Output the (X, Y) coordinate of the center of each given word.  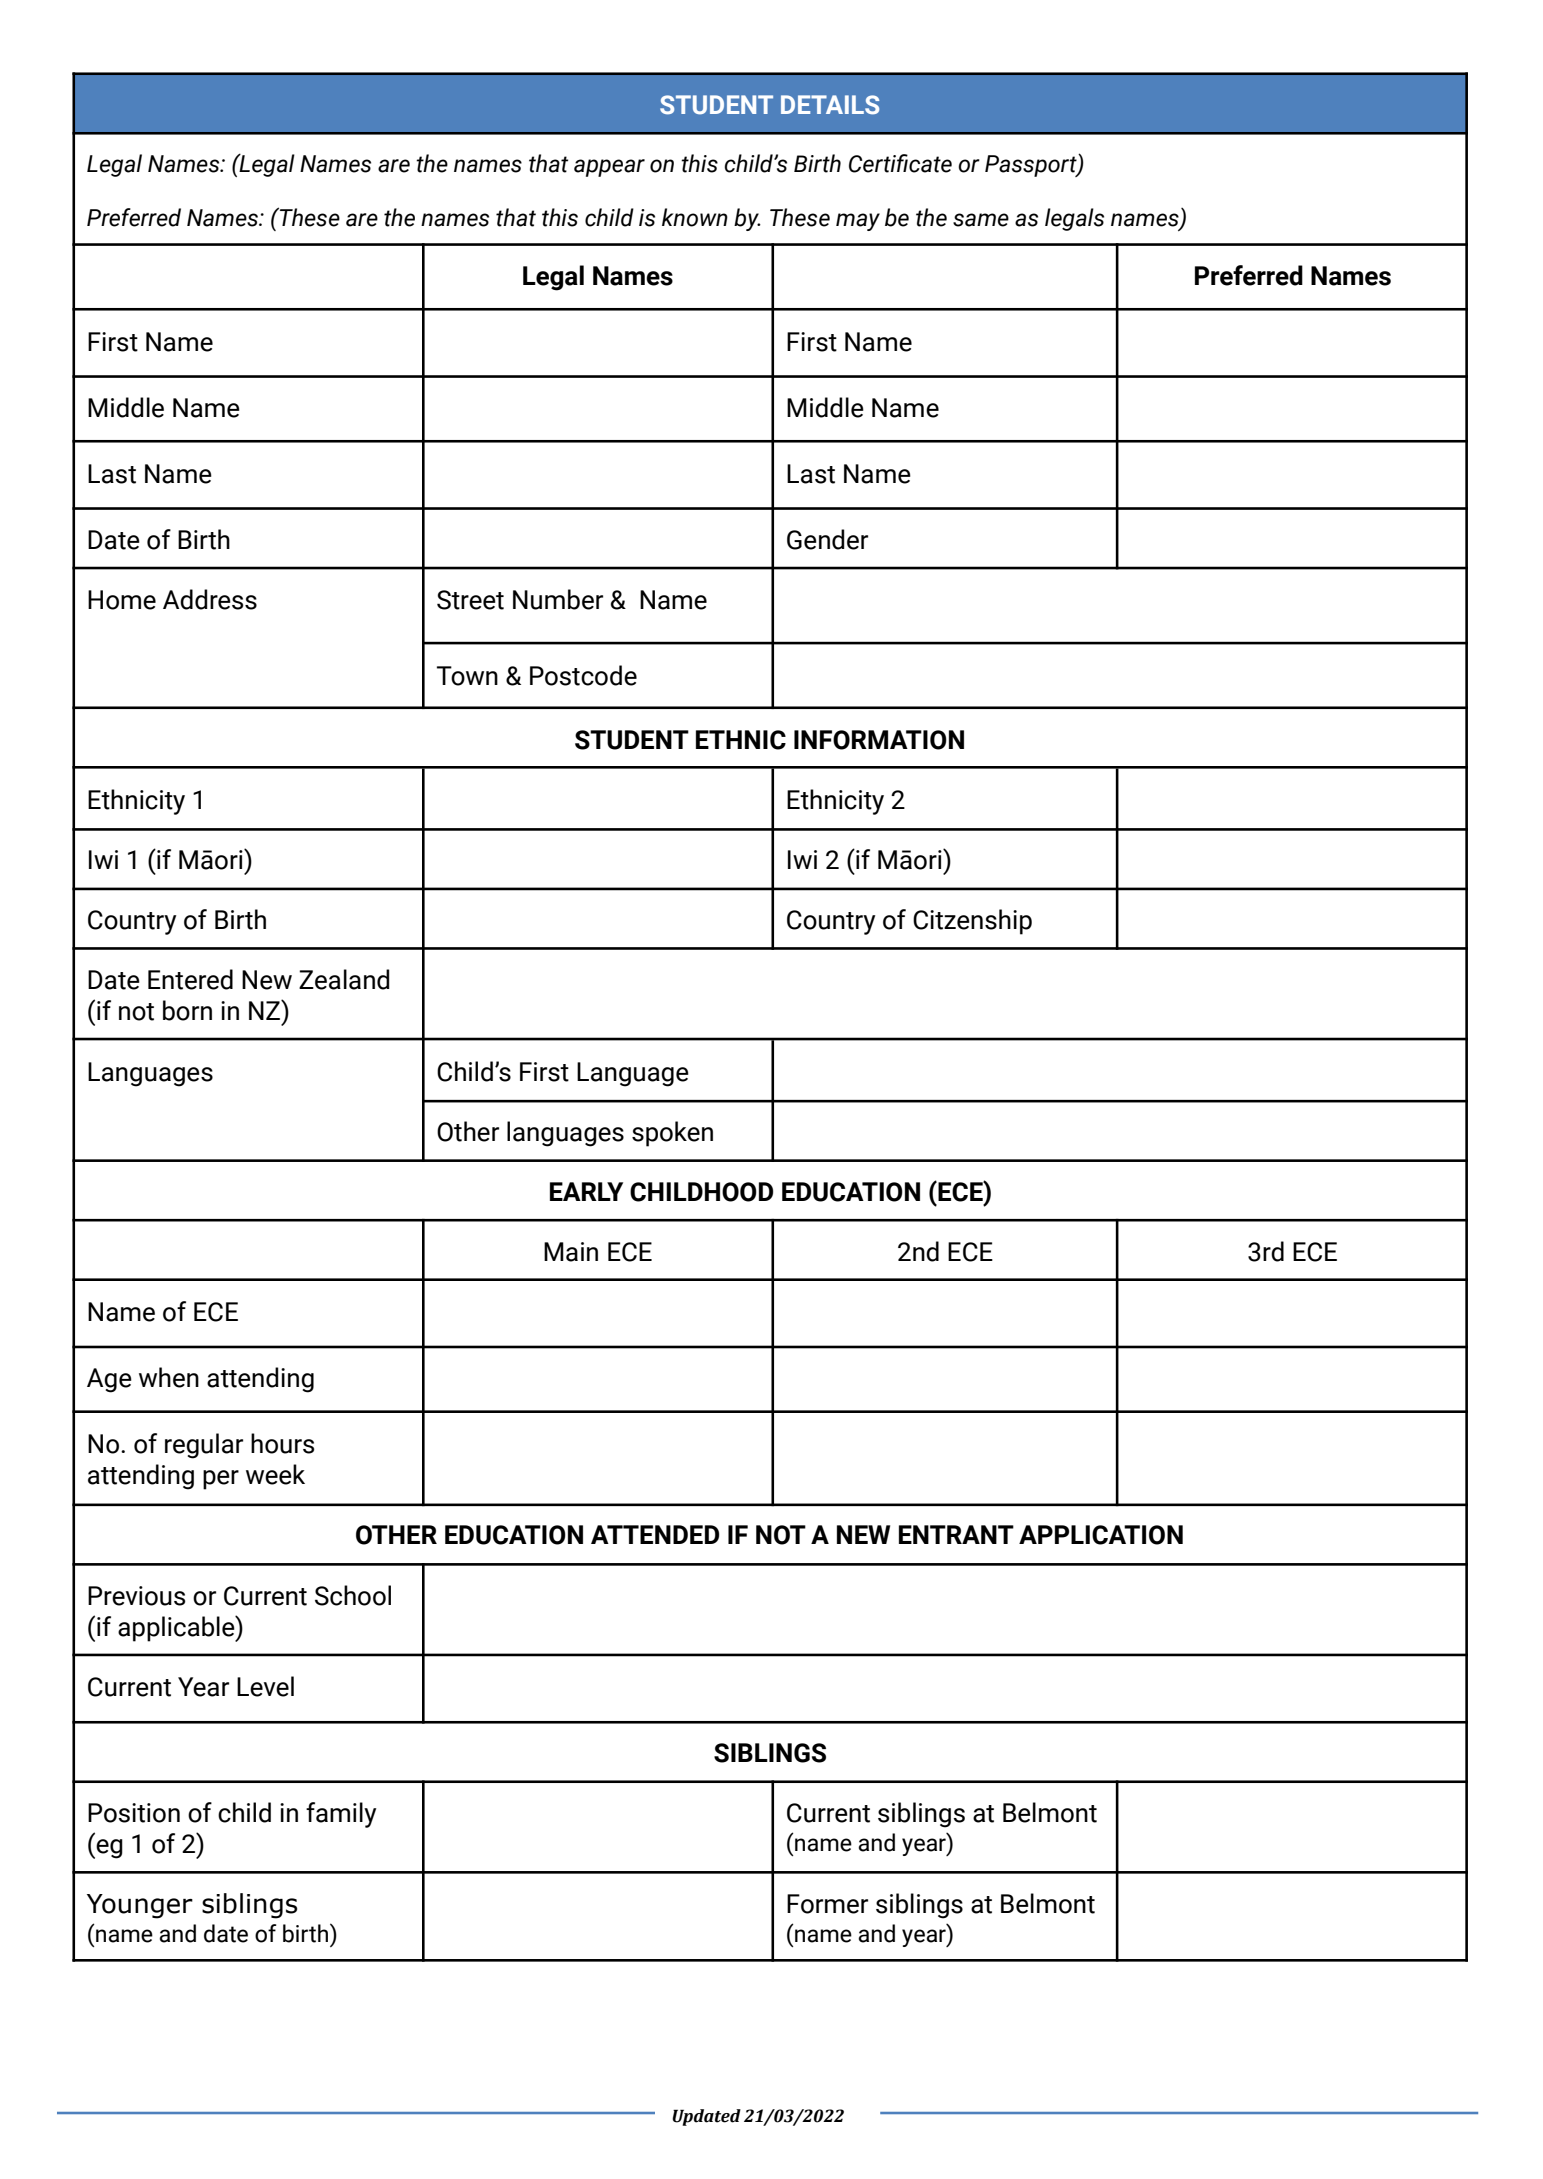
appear (609, 168)
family (341, 1815)
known (695, 217)
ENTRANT (956, 1534)
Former (827, 1904)
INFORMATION (879, 740)
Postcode (583, 675)
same (981, 220)
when (169, 1377)
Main (571, 1252)
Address (210, 599)
